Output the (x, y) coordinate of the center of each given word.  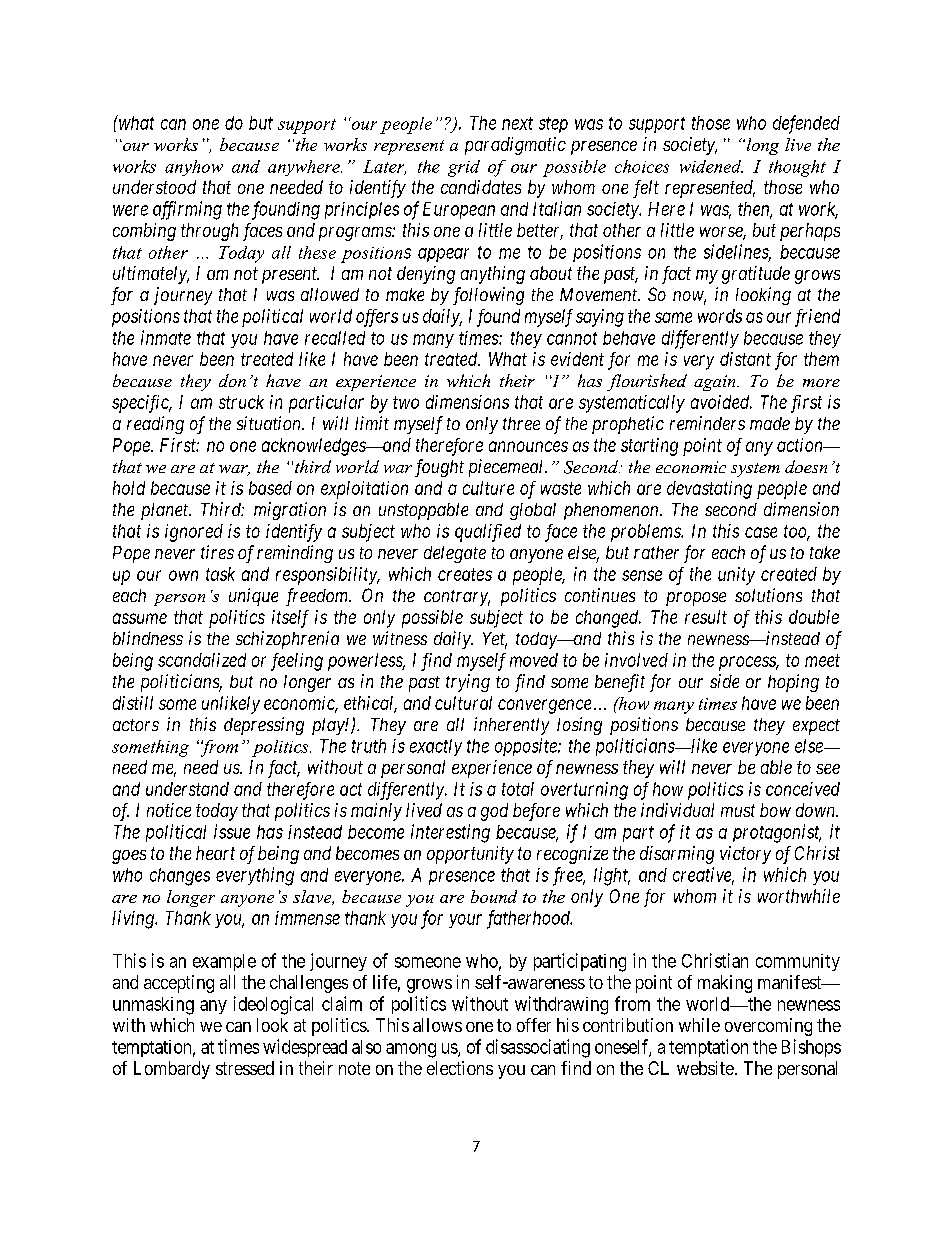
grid (464, 168)
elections (460, 1068)
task (220, 574)
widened (711, 166)
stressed (245, 1068)
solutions (768, 595)
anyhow (194, 168)
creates (465, 574)
